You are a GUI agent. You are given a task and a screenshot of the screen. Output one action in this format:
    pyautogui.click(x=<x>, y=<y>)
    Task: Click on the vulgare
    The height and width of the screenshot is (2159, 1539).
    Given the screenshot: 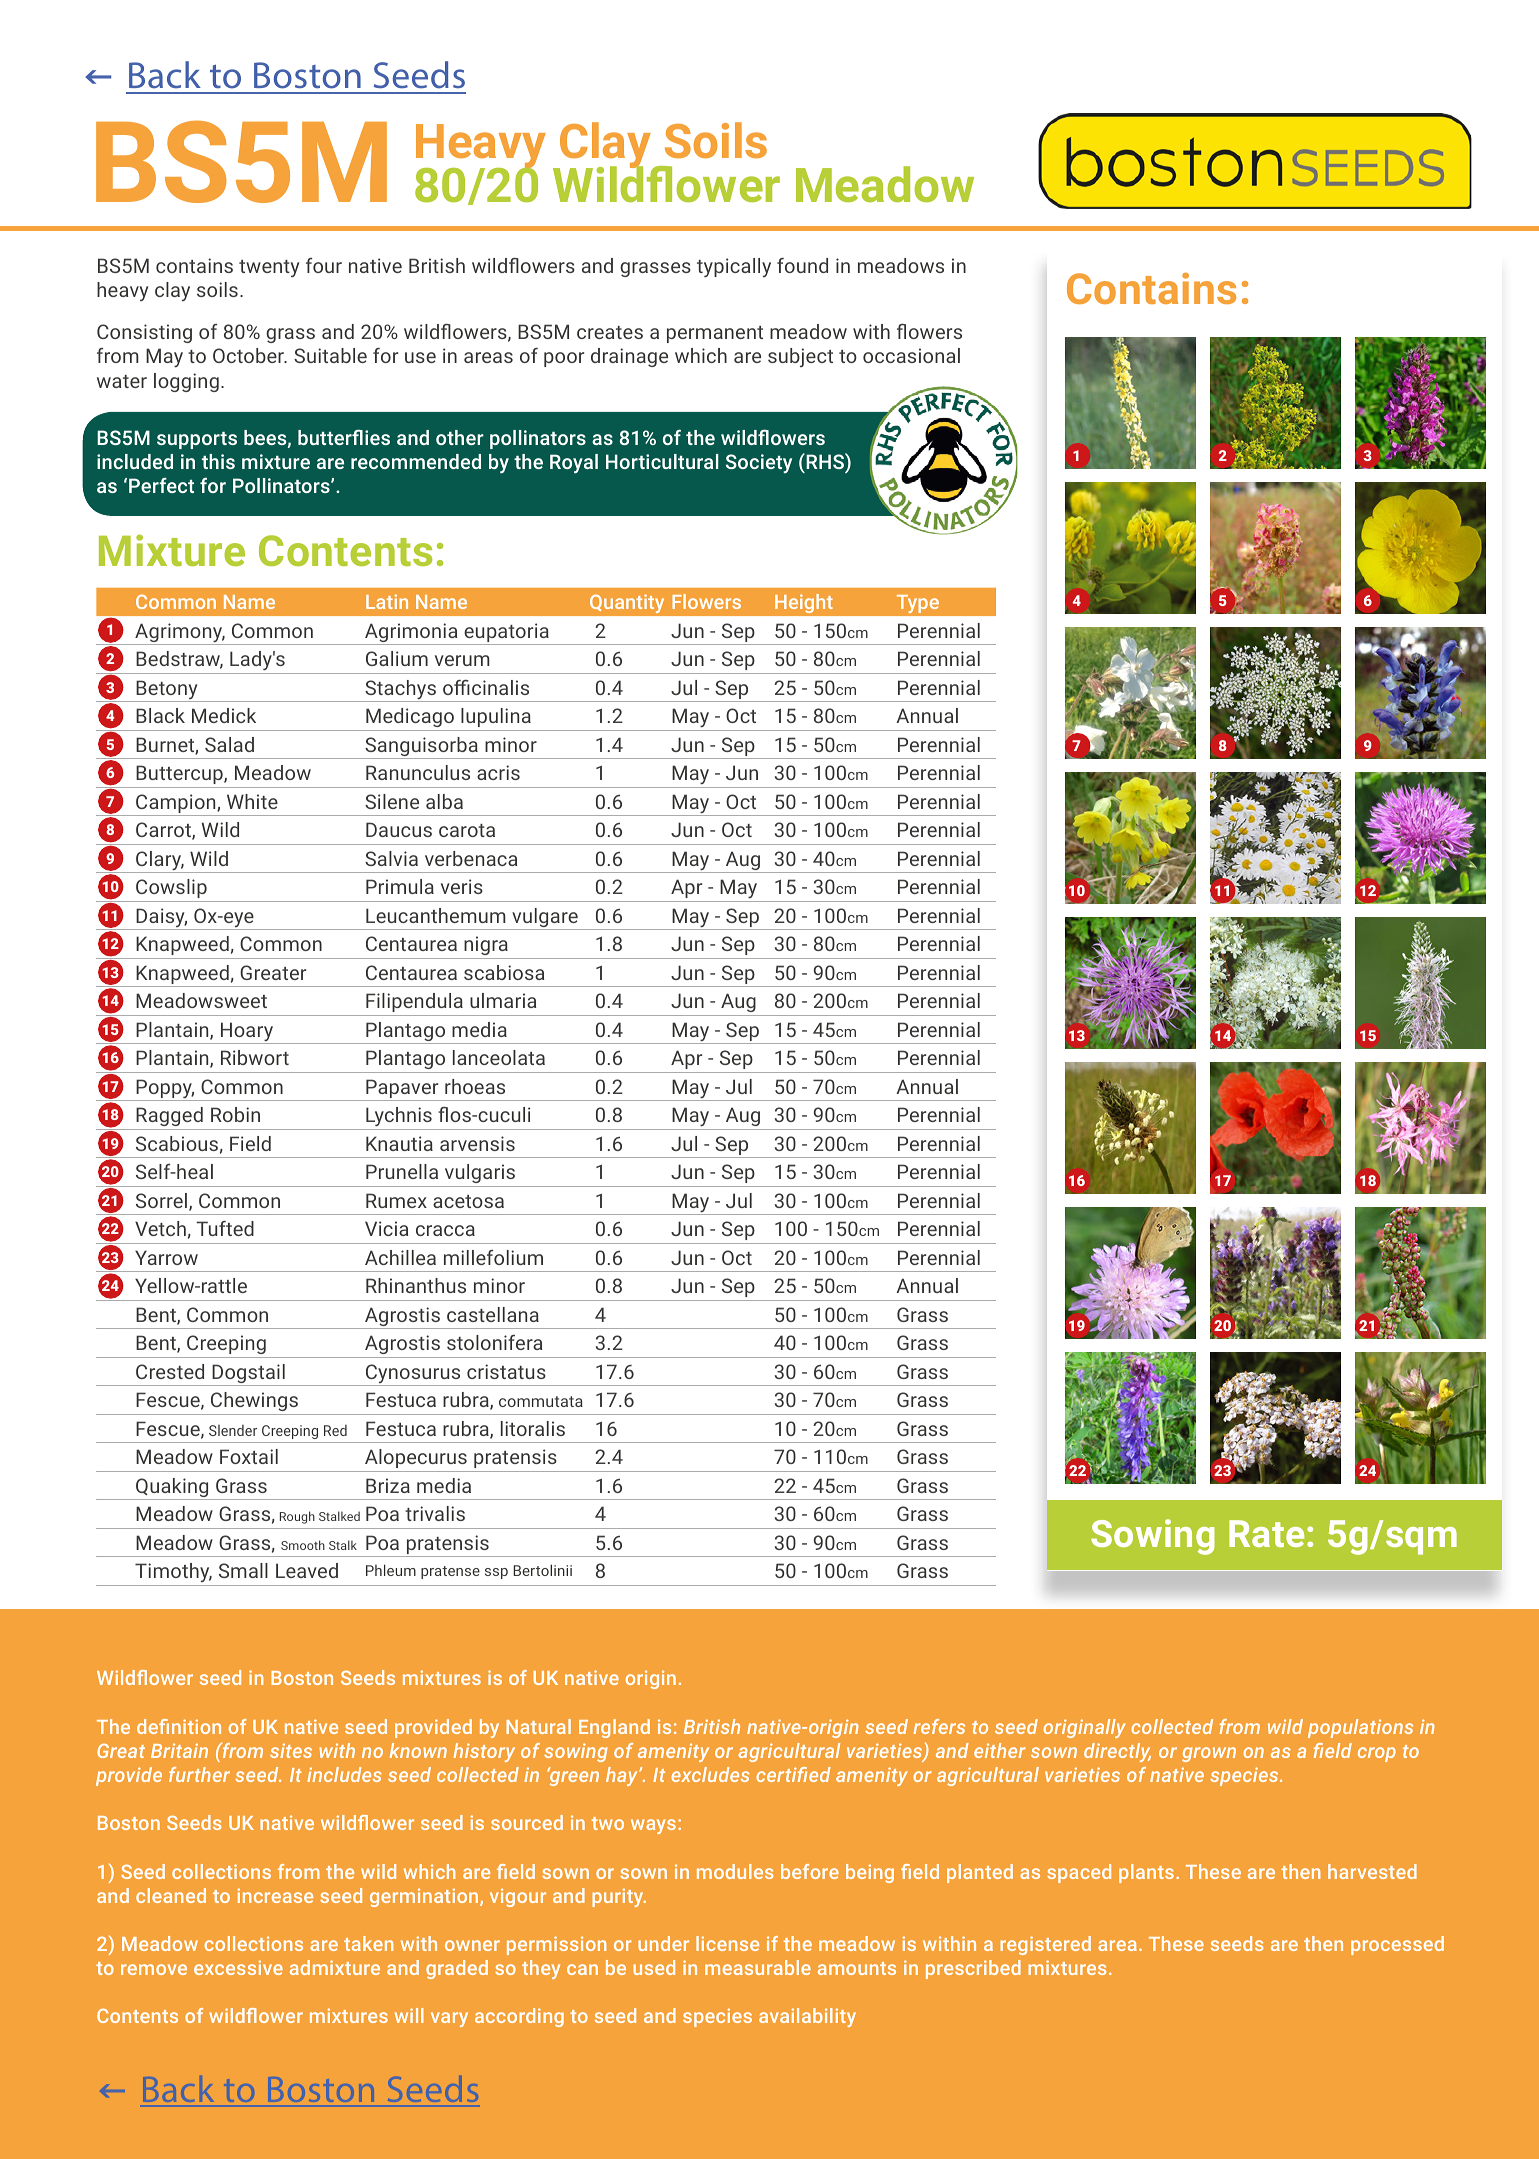 What is the action you would take?
    pyautogui.click(x=545, y=919)
